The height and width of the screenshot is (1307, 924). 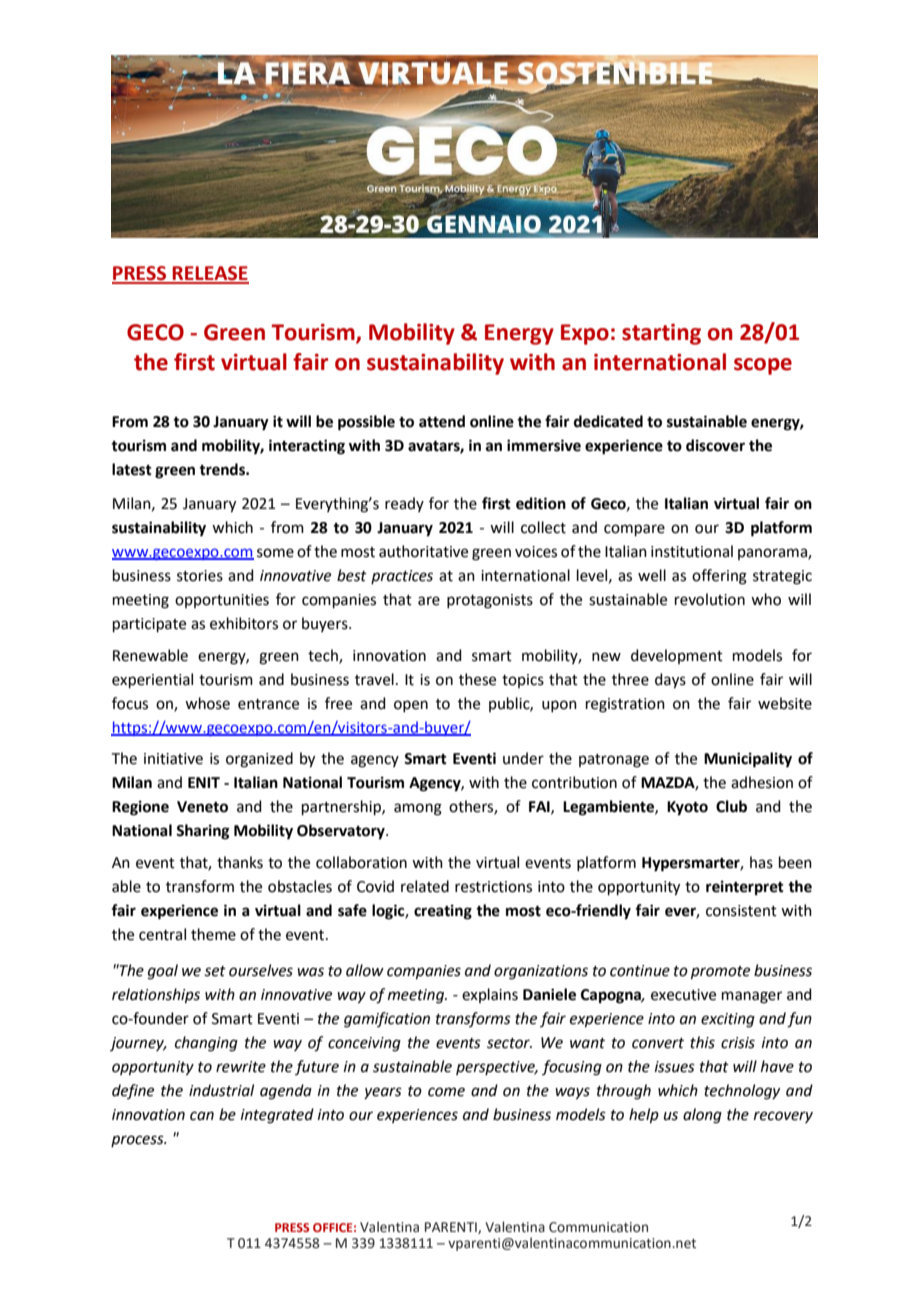 I want to click on starting, so click(x=661, y=334).
